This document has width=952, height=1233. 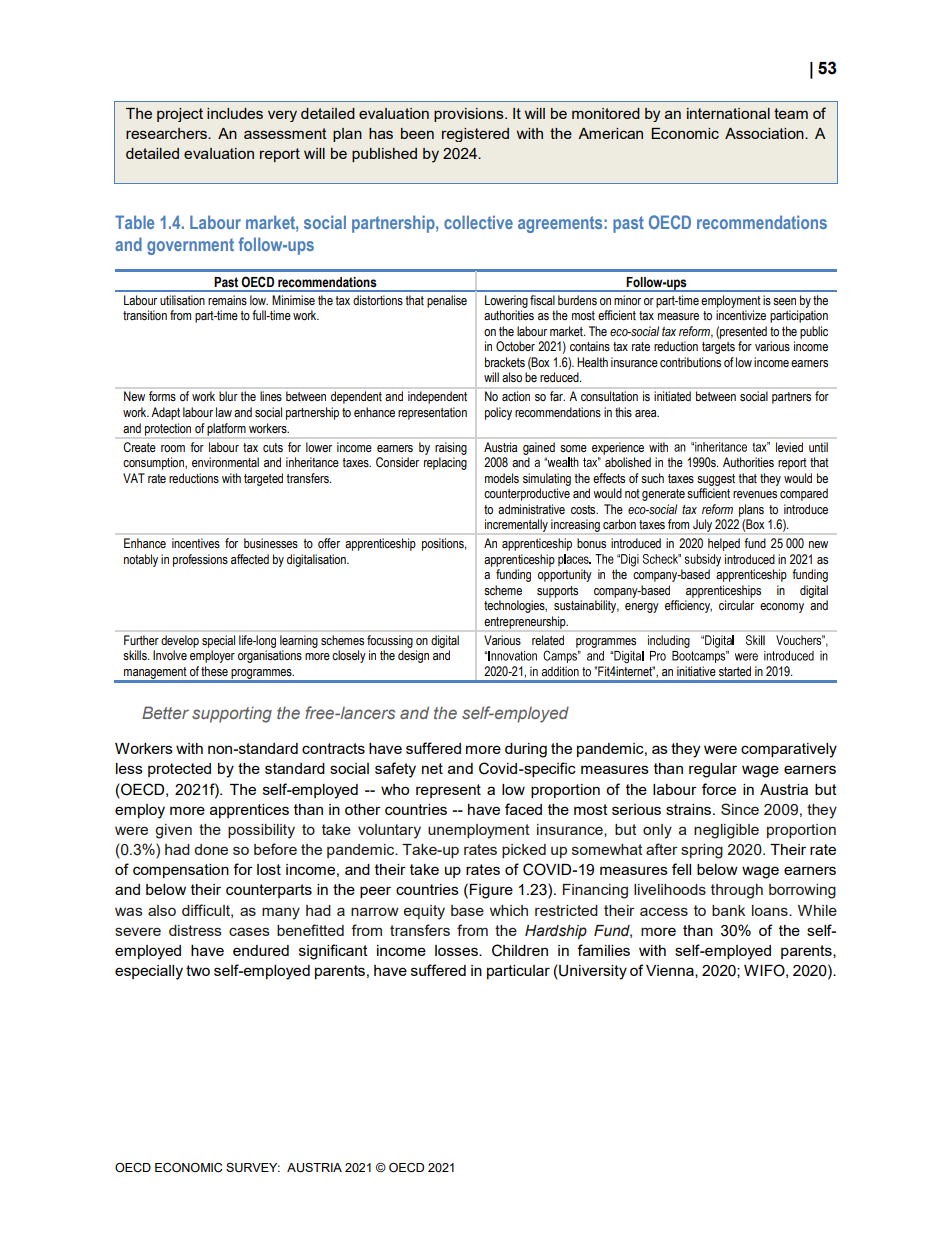 What do you see at coordinates (195, 930) in the document?
I see `distress` at bounding box center [195, 930].
